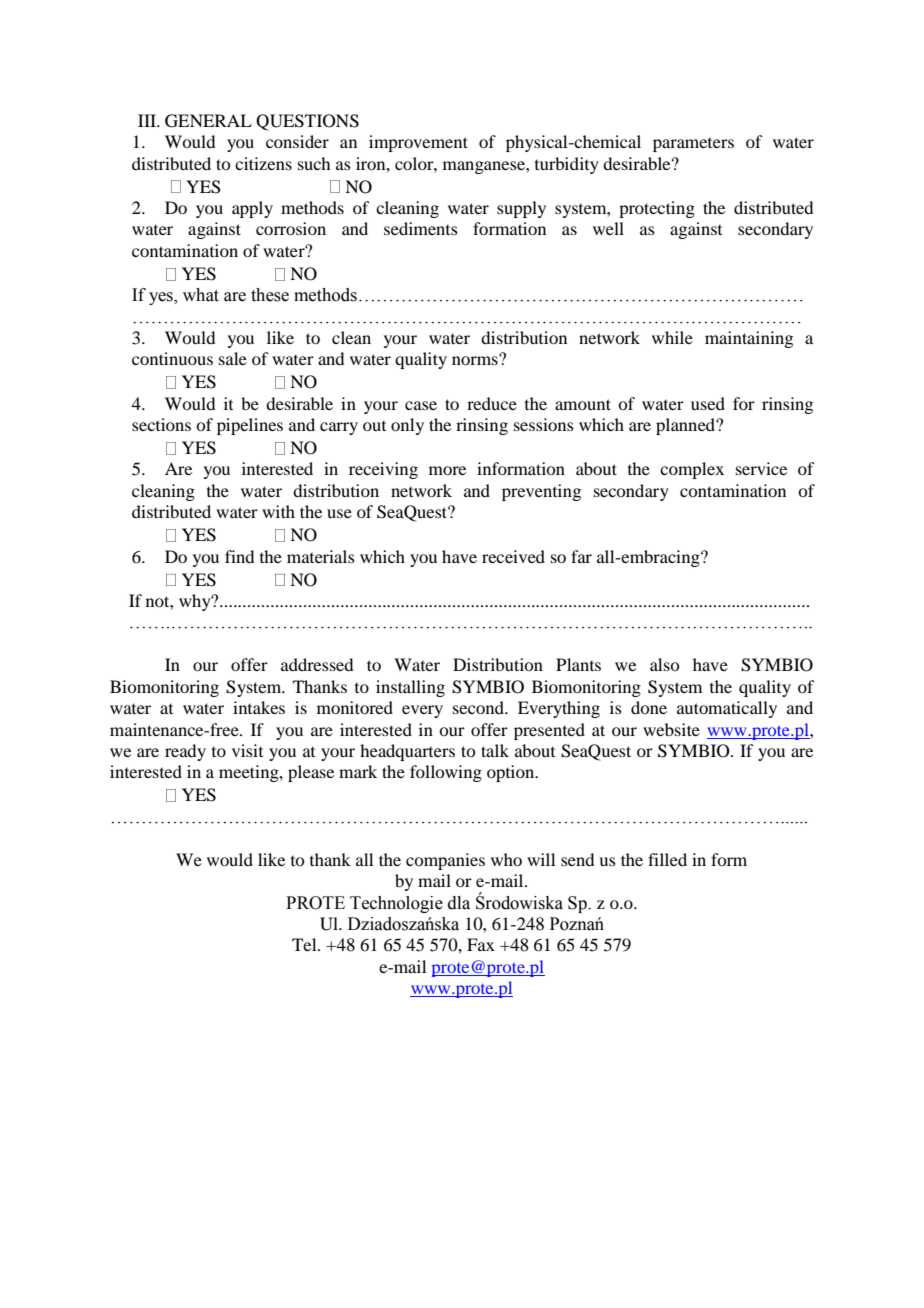  What do you see at coordinates (250, 426) in the screenshot?
I see `pipelines` at bounding box center [250, 426].
